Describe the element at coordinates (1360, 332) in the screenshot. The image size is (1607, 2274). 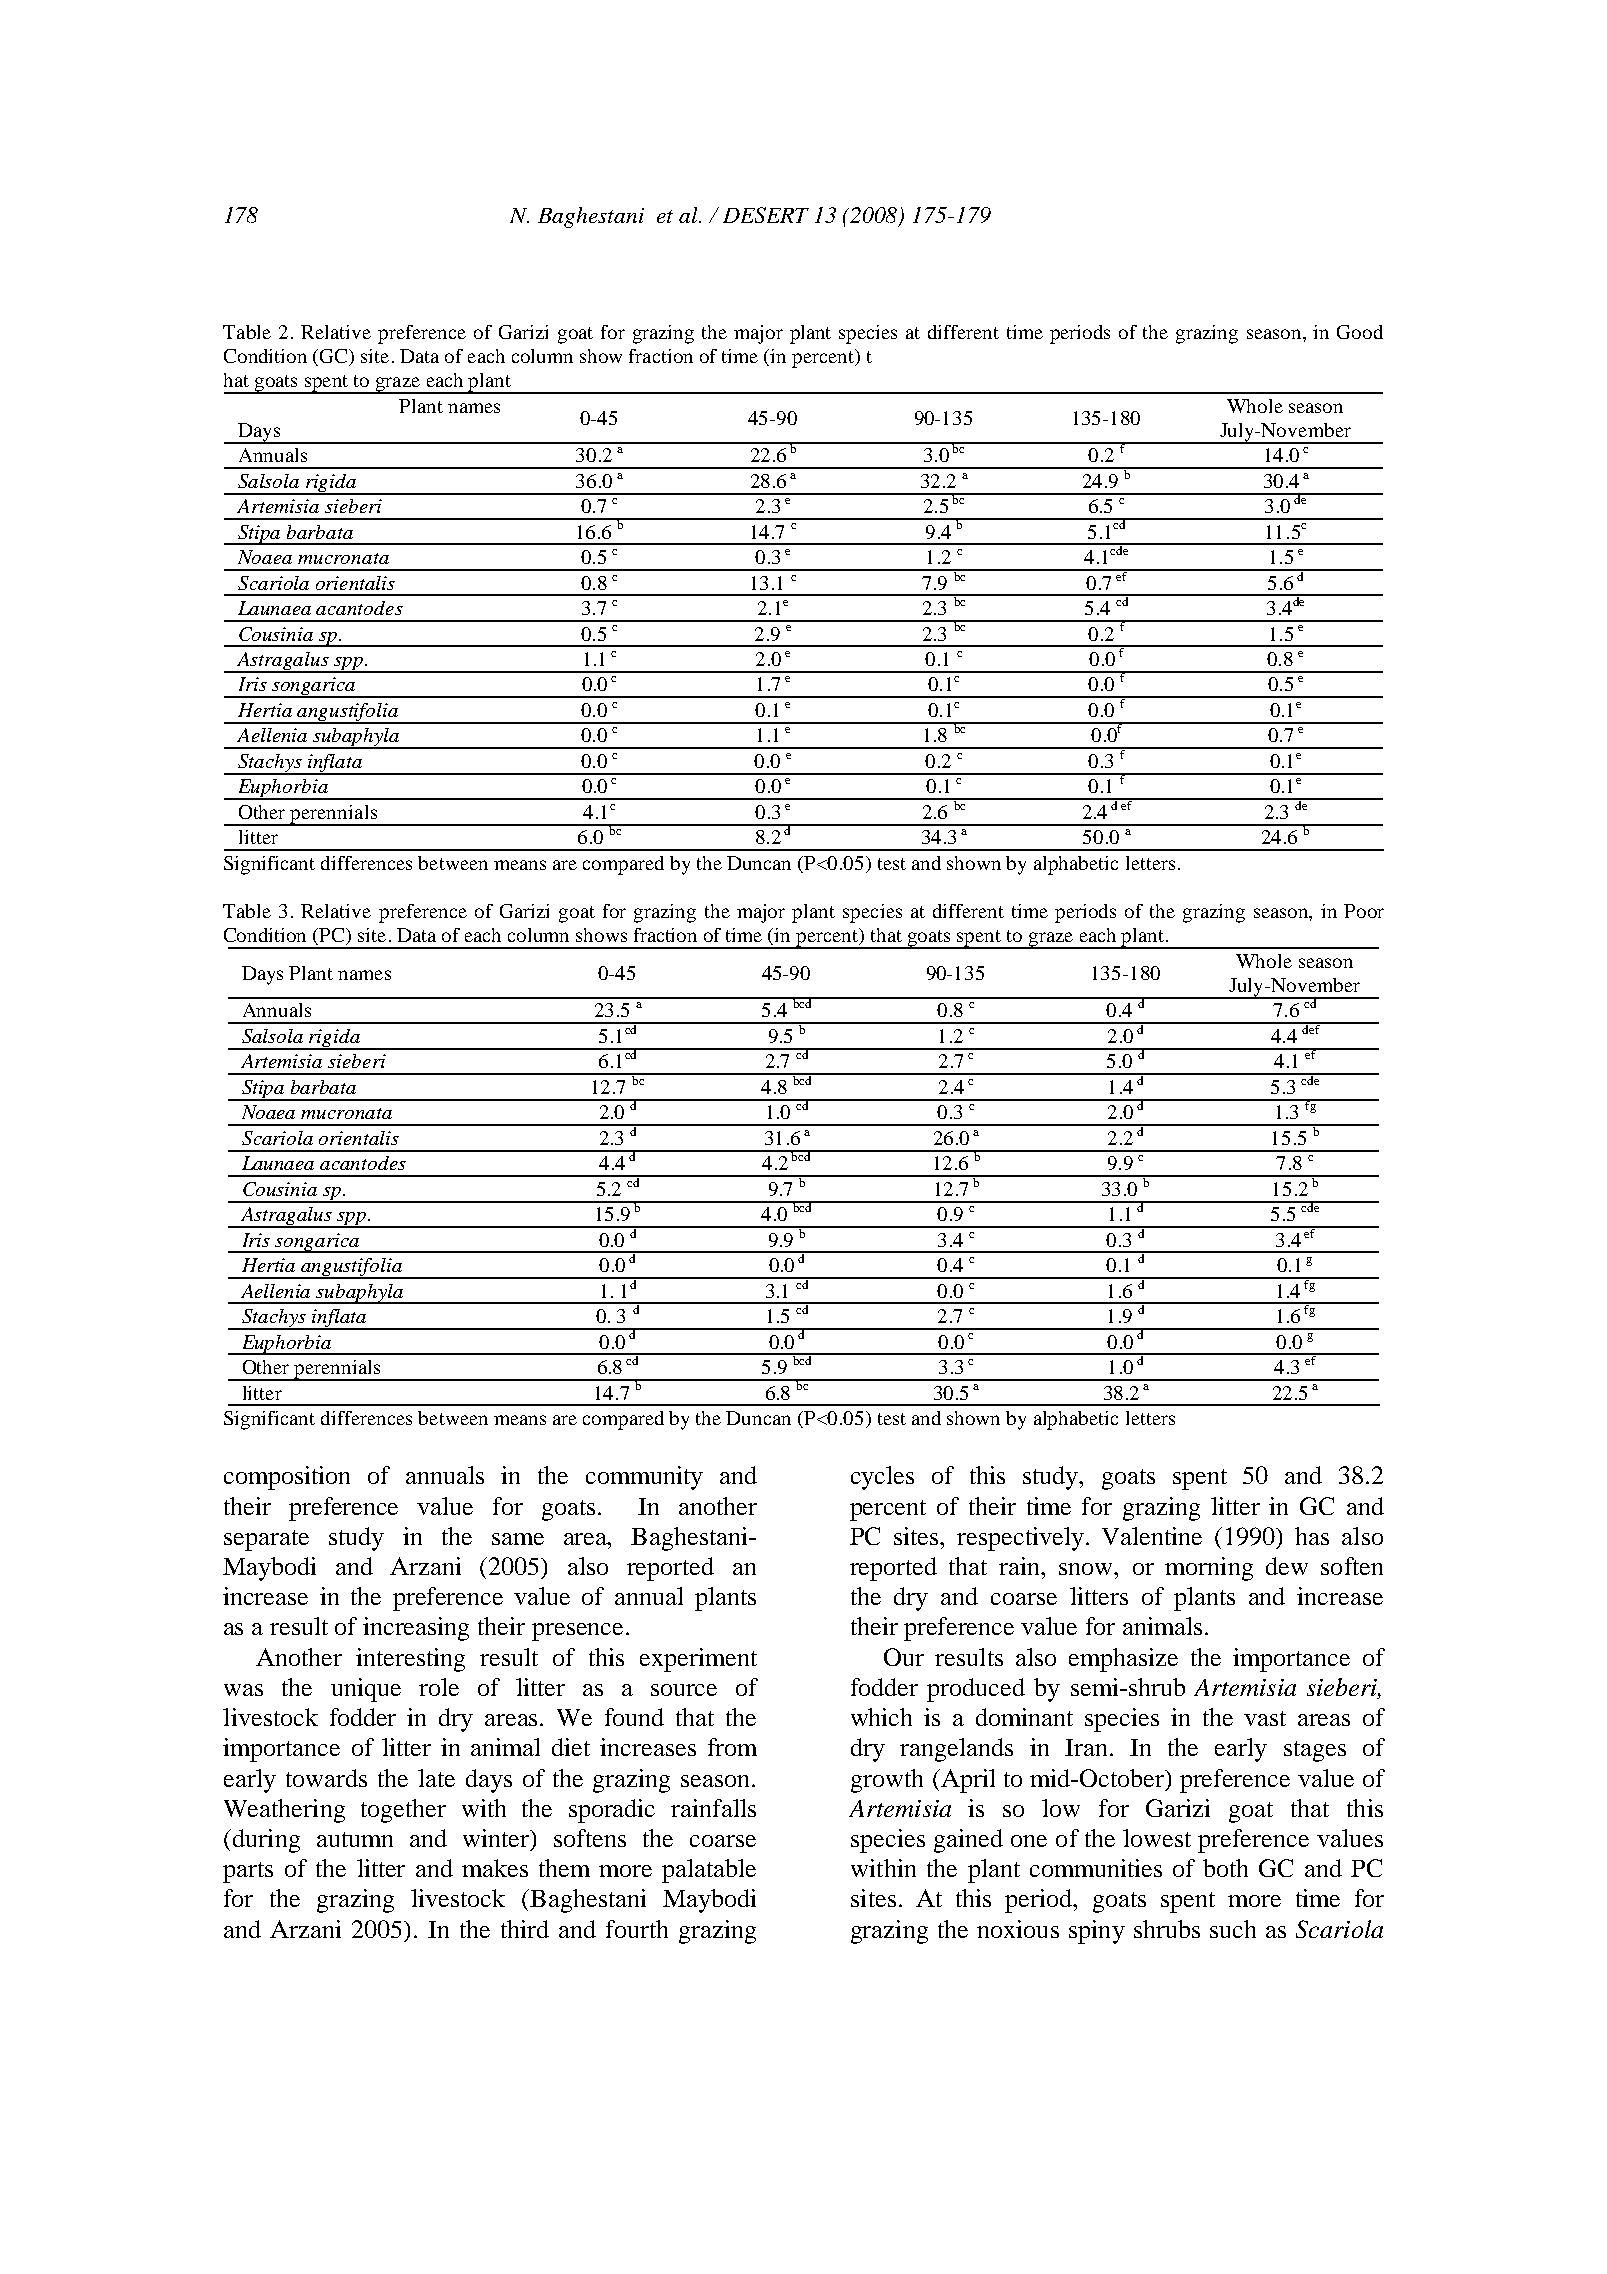
I see `Good` at that location.
